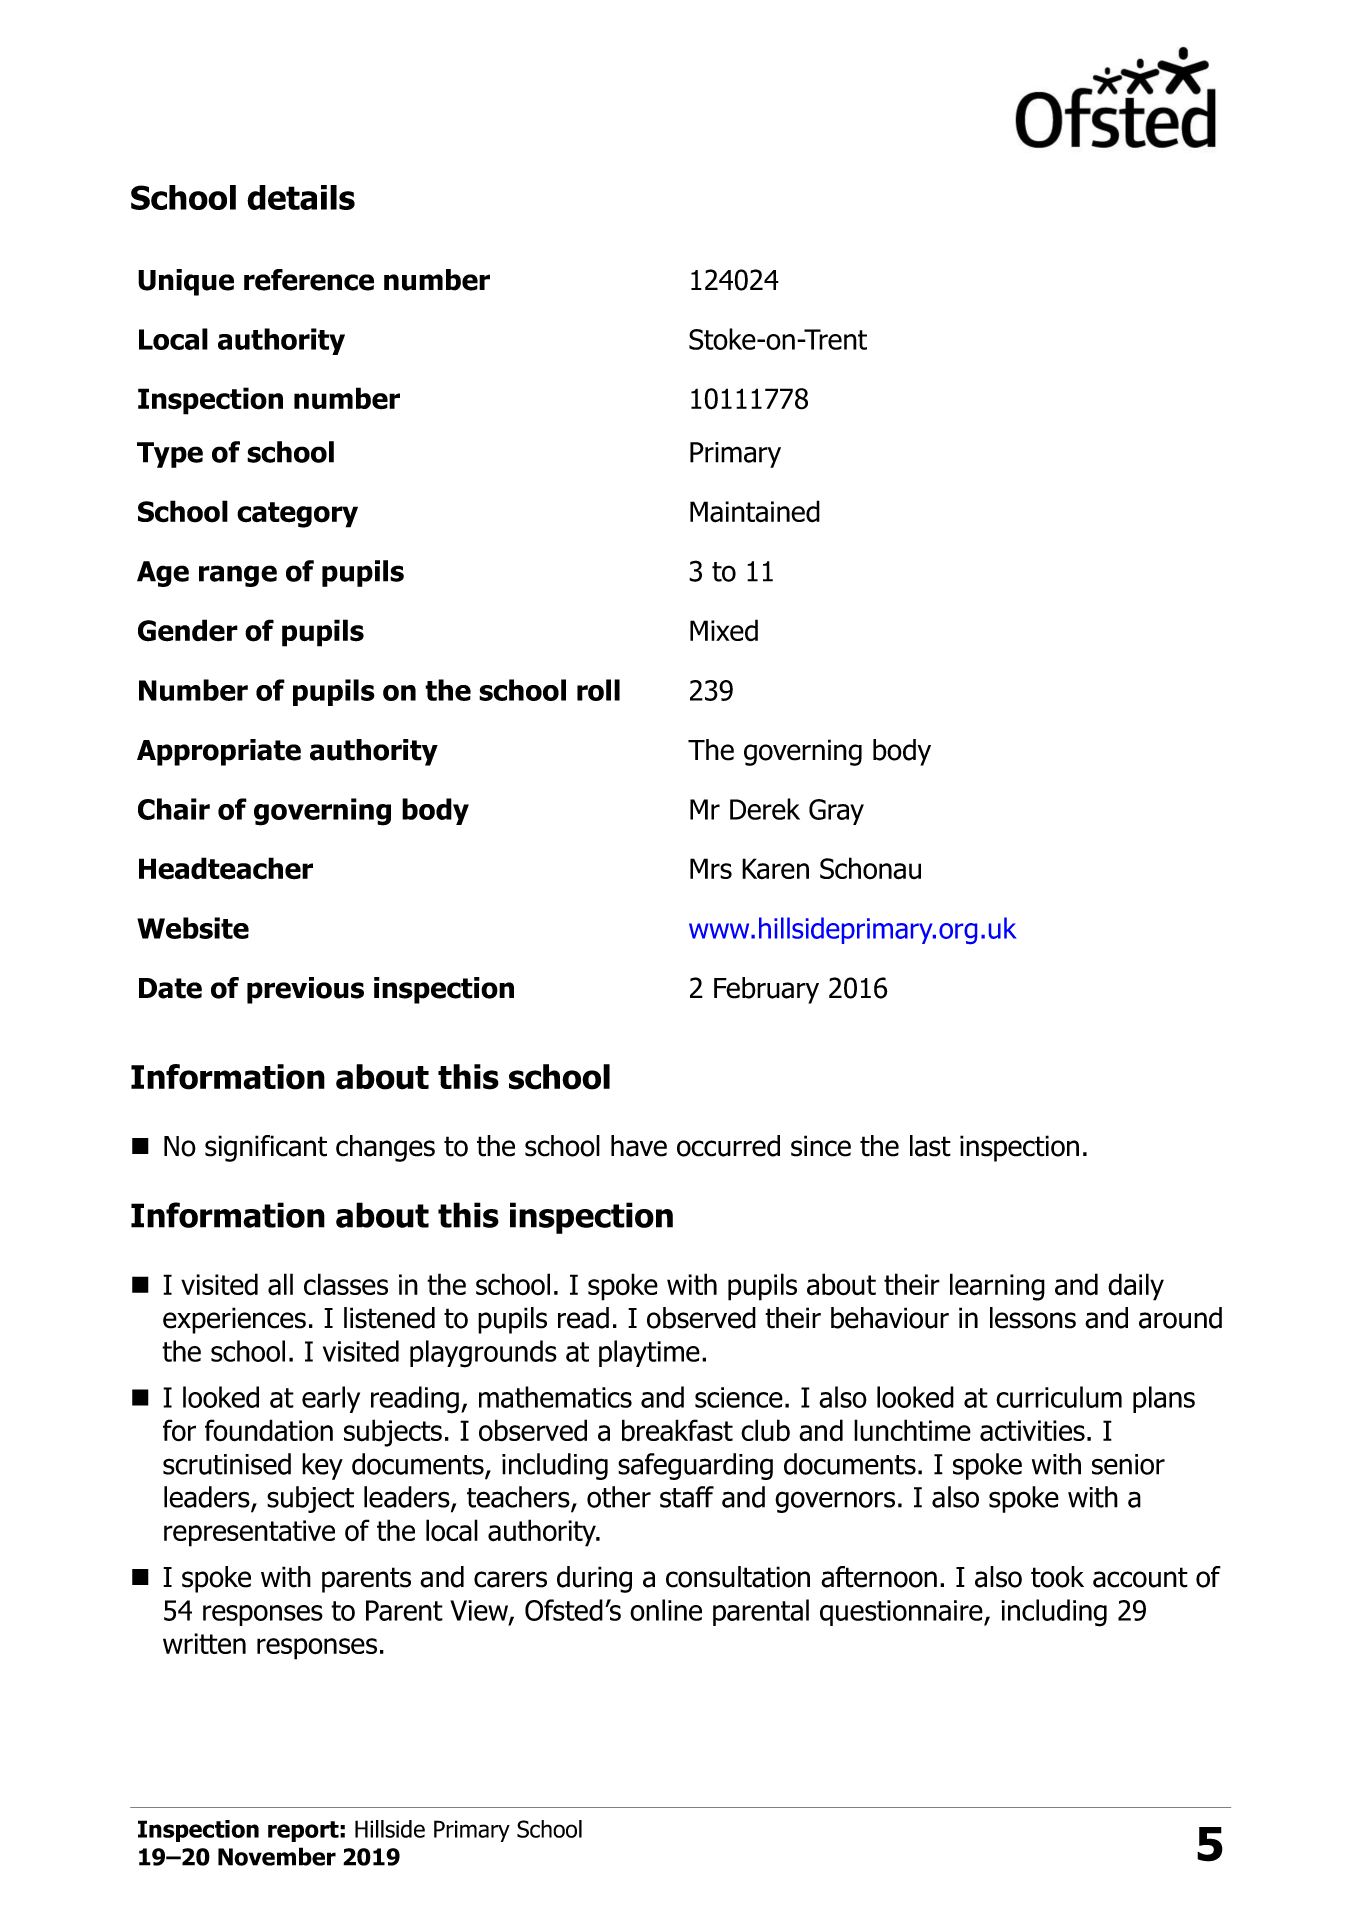  What do you see at coordinates (724, 630) in the screenshot?
I see `Mixed` at bounding box center [724, 630].
